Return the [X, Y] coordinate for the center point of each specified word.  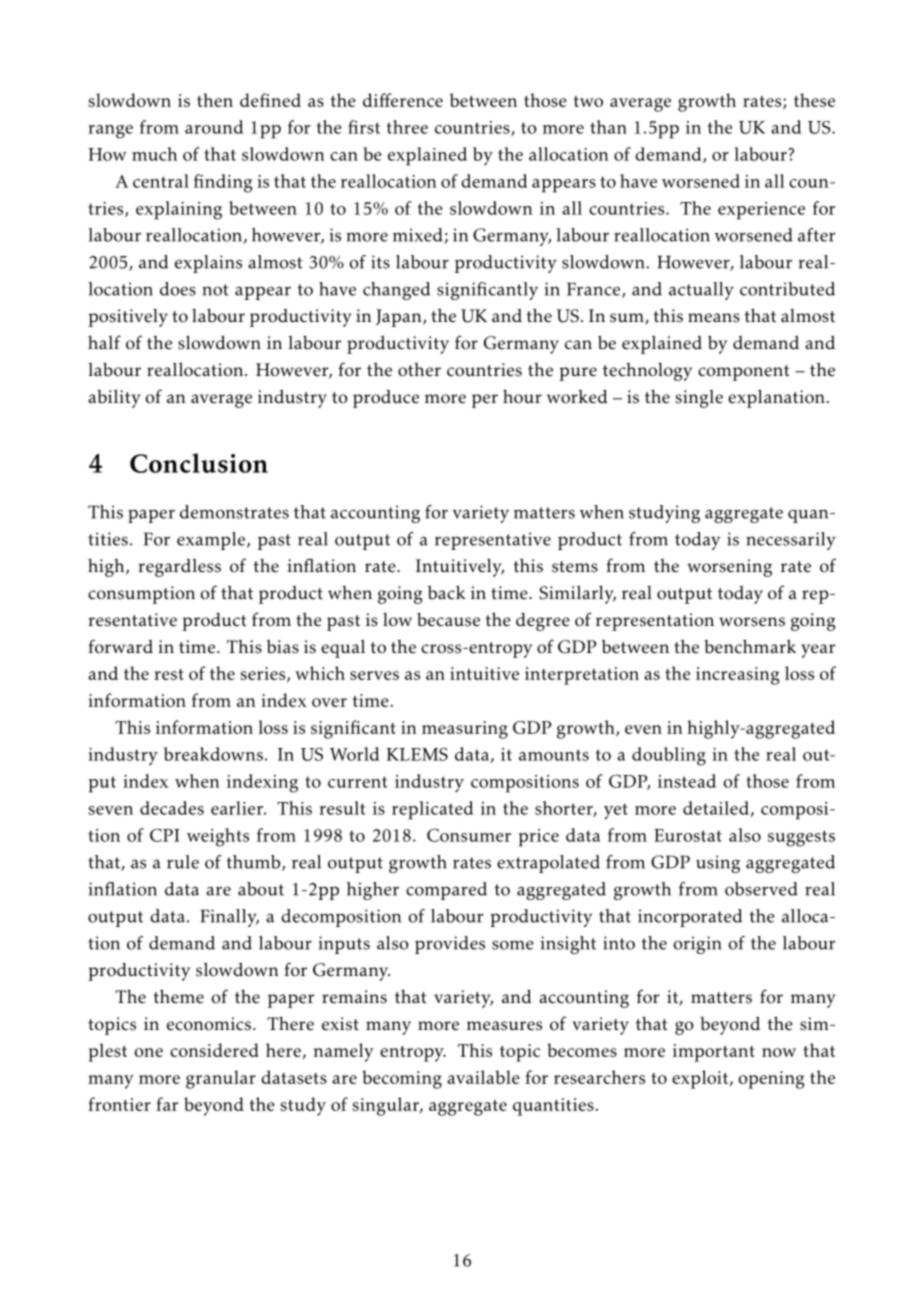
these [814, 100]
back [447, 592]
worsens [752, 622]
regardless [179, 568]
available [483, 1077]
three [407, 127]
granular [221, 1079]
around [214, 127]
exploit [701, 1079]
